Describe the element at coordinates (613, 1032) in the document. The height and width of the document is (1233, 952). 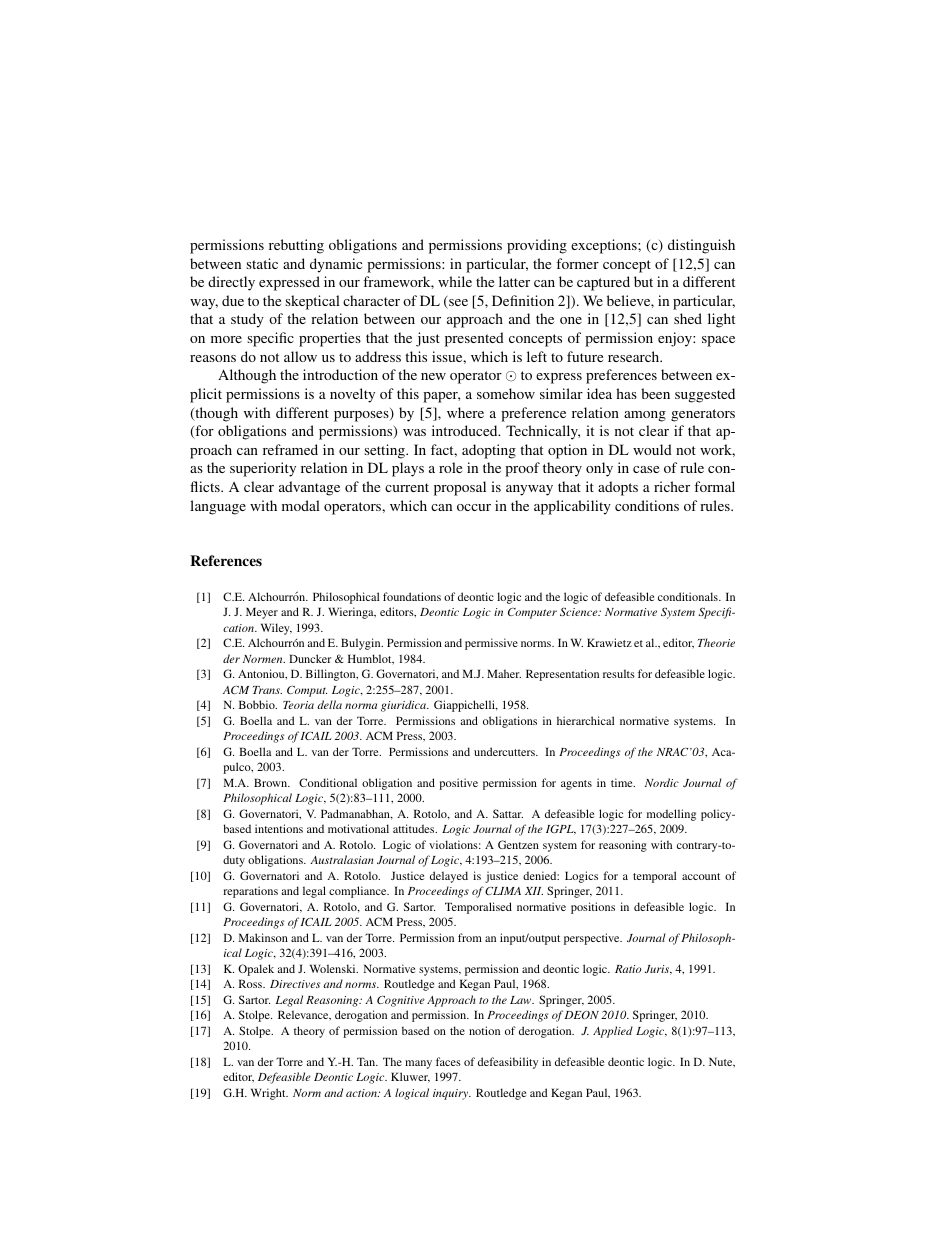
I see `Applied` at that location.
